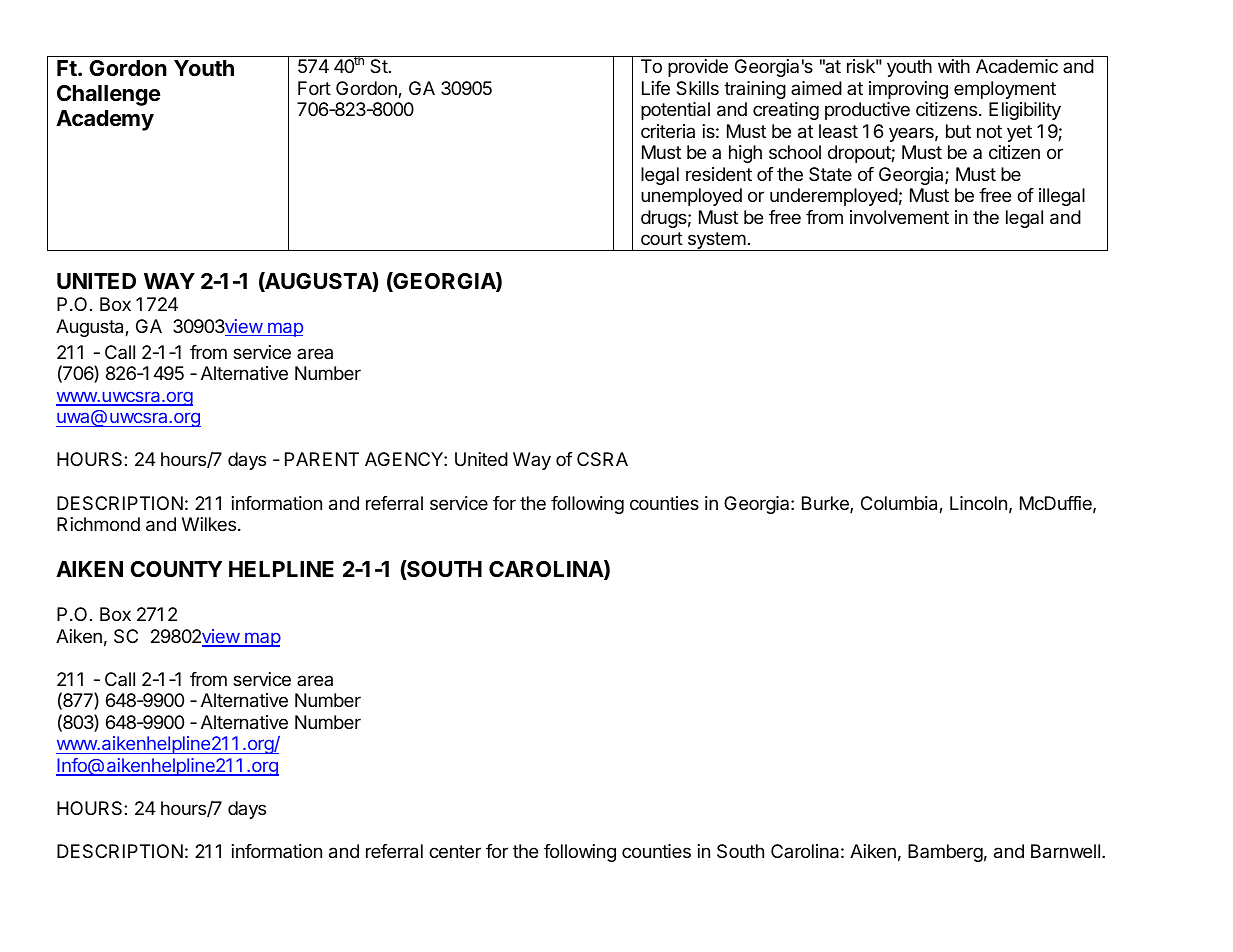 This screenshot has height=952, width=1233. Describe the element at coordinates (945, 853) in the screenshot. I see `Bamberg` at that location.
